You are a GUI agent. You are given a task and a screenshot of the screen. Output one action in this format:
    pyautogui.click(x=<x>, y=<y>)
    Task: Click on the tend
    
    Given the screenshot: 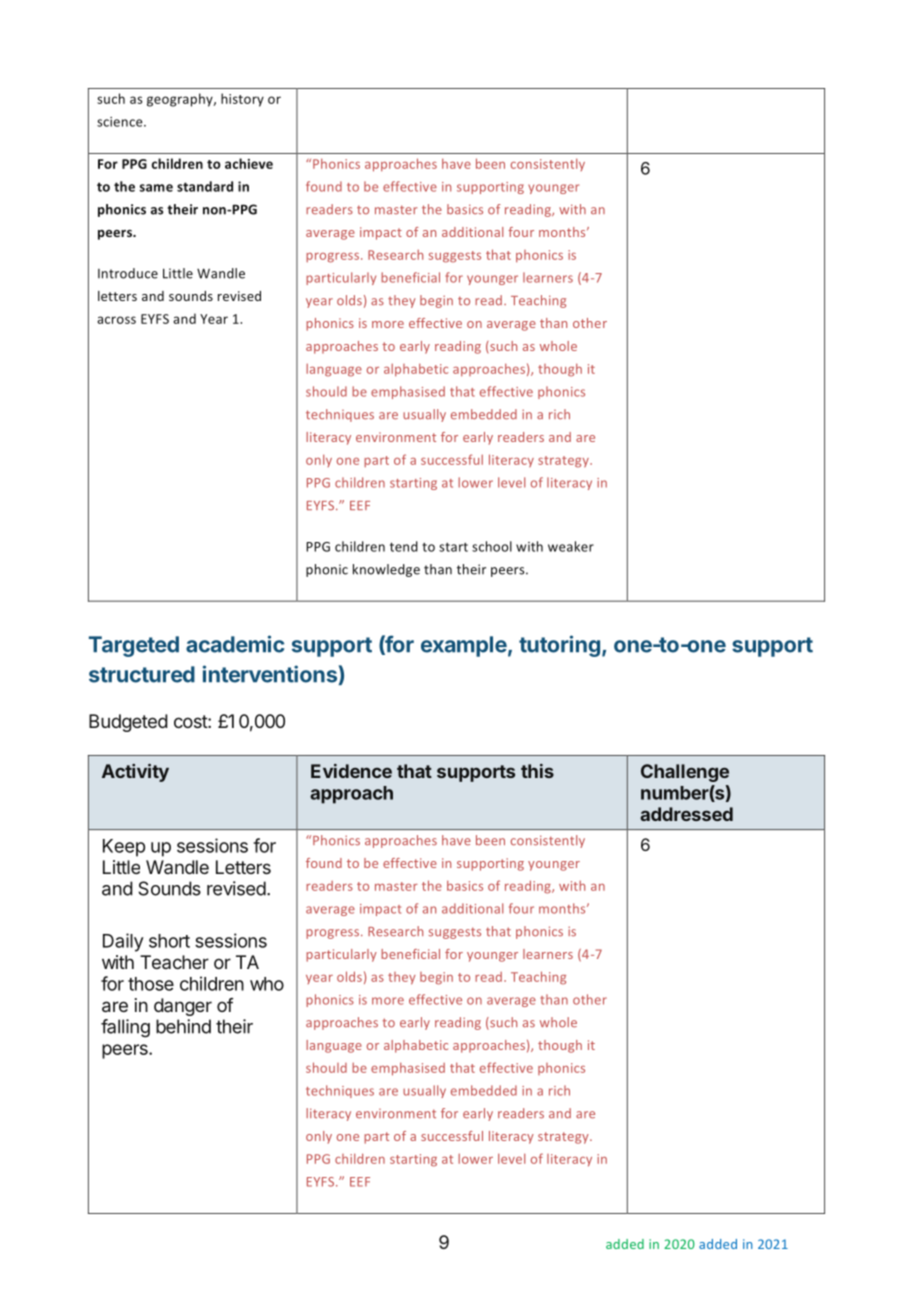 What is the action you would take?
    pyautogui.click(x=404, y=546)
